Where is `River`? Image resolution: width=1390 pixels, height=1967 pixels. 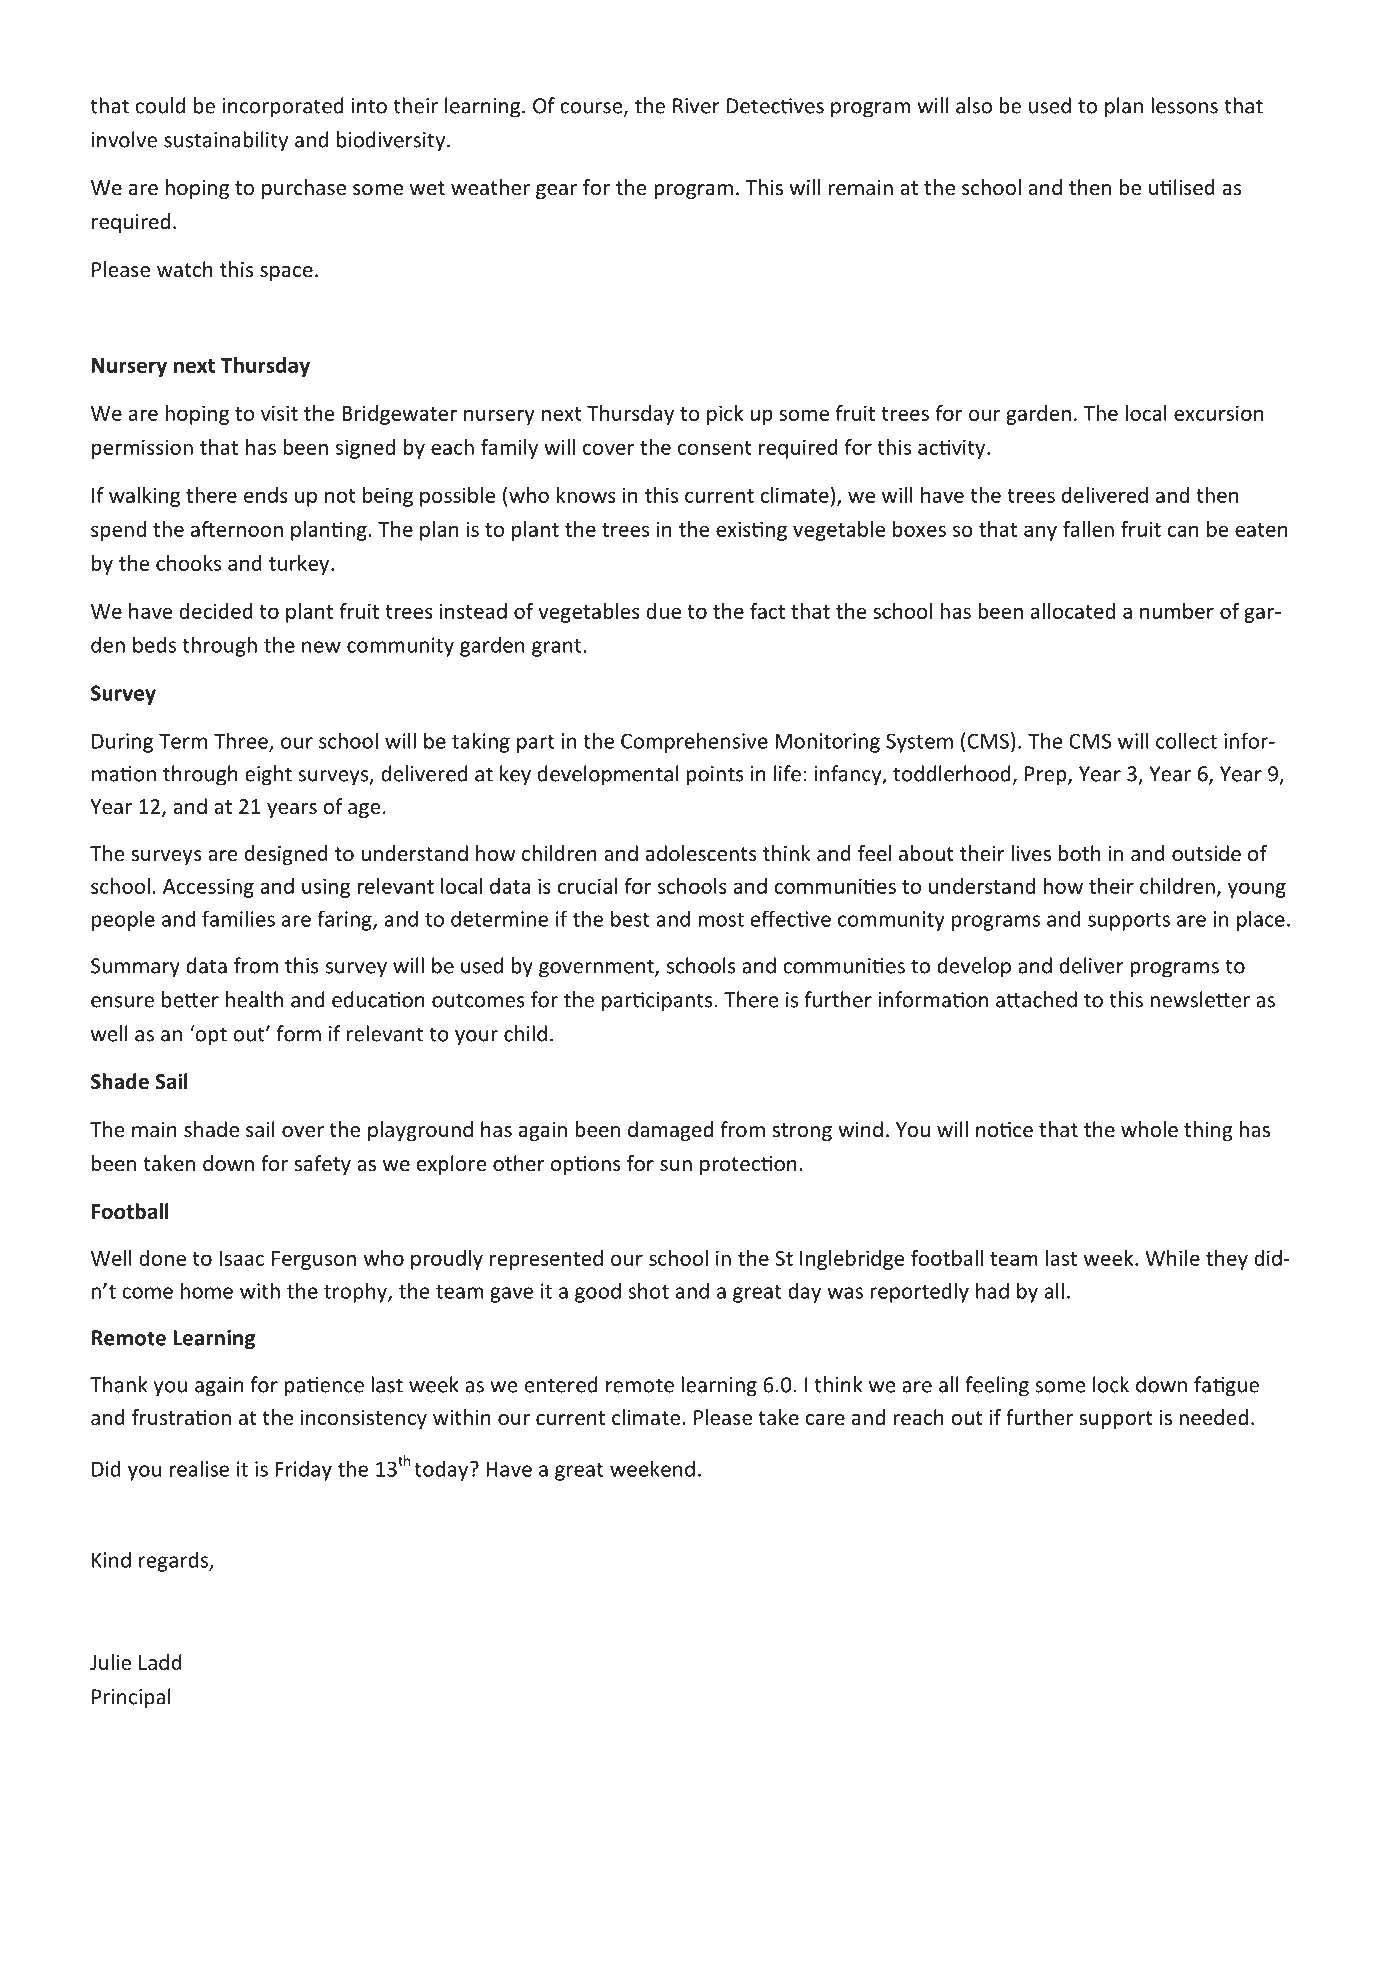
River is located at coordinates (696, 106).
